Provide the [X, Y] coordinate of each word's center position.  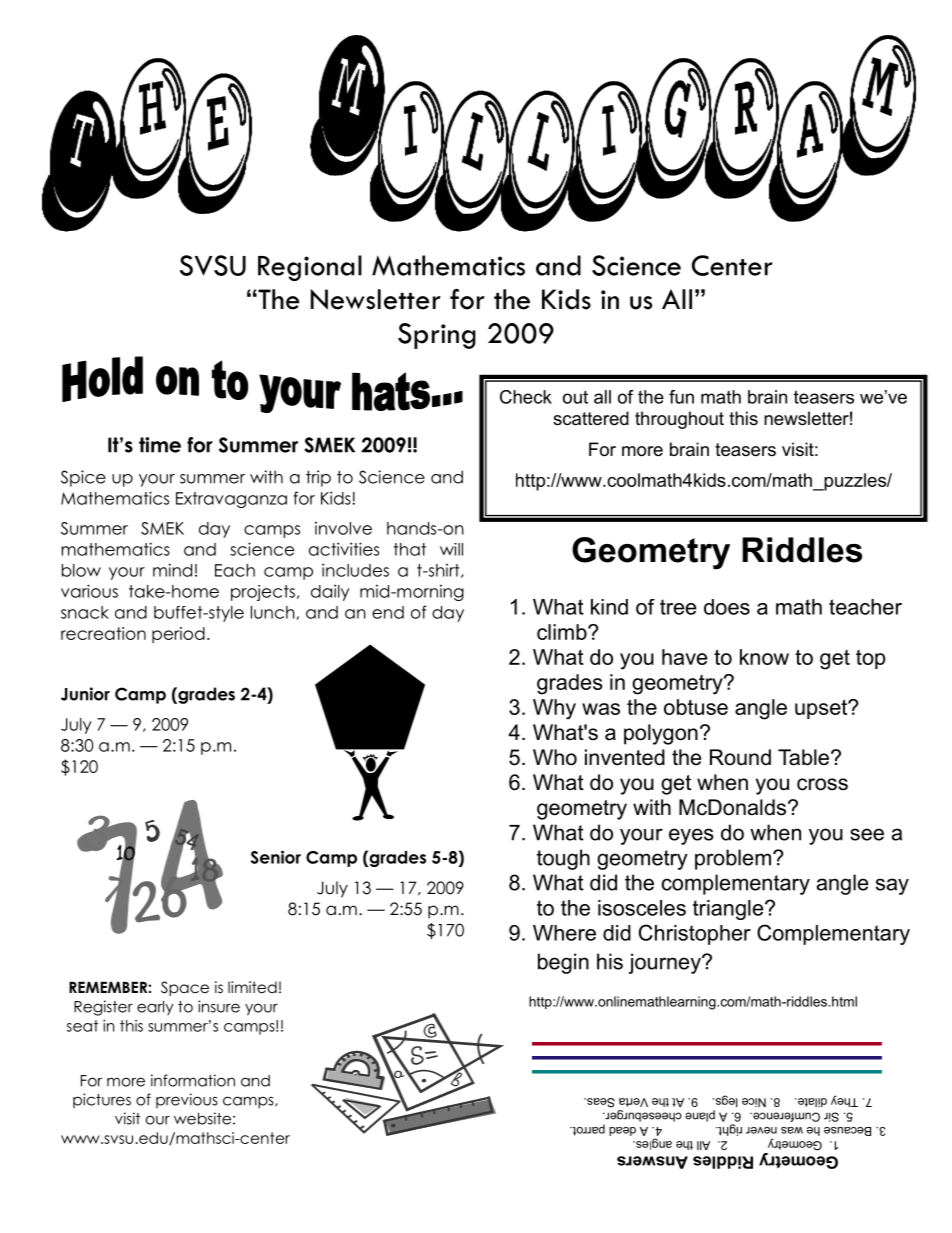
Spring [437, 336]
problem [733, 859]
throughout [679, 420]
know [764, 657]
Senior [276, 857]
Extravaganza [231, 500]
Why [554, 709]
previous [187, 1100]
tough [563, 859]
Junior [85, 694]
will [451, 549]
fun [681, 397]
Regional [310, 268]
